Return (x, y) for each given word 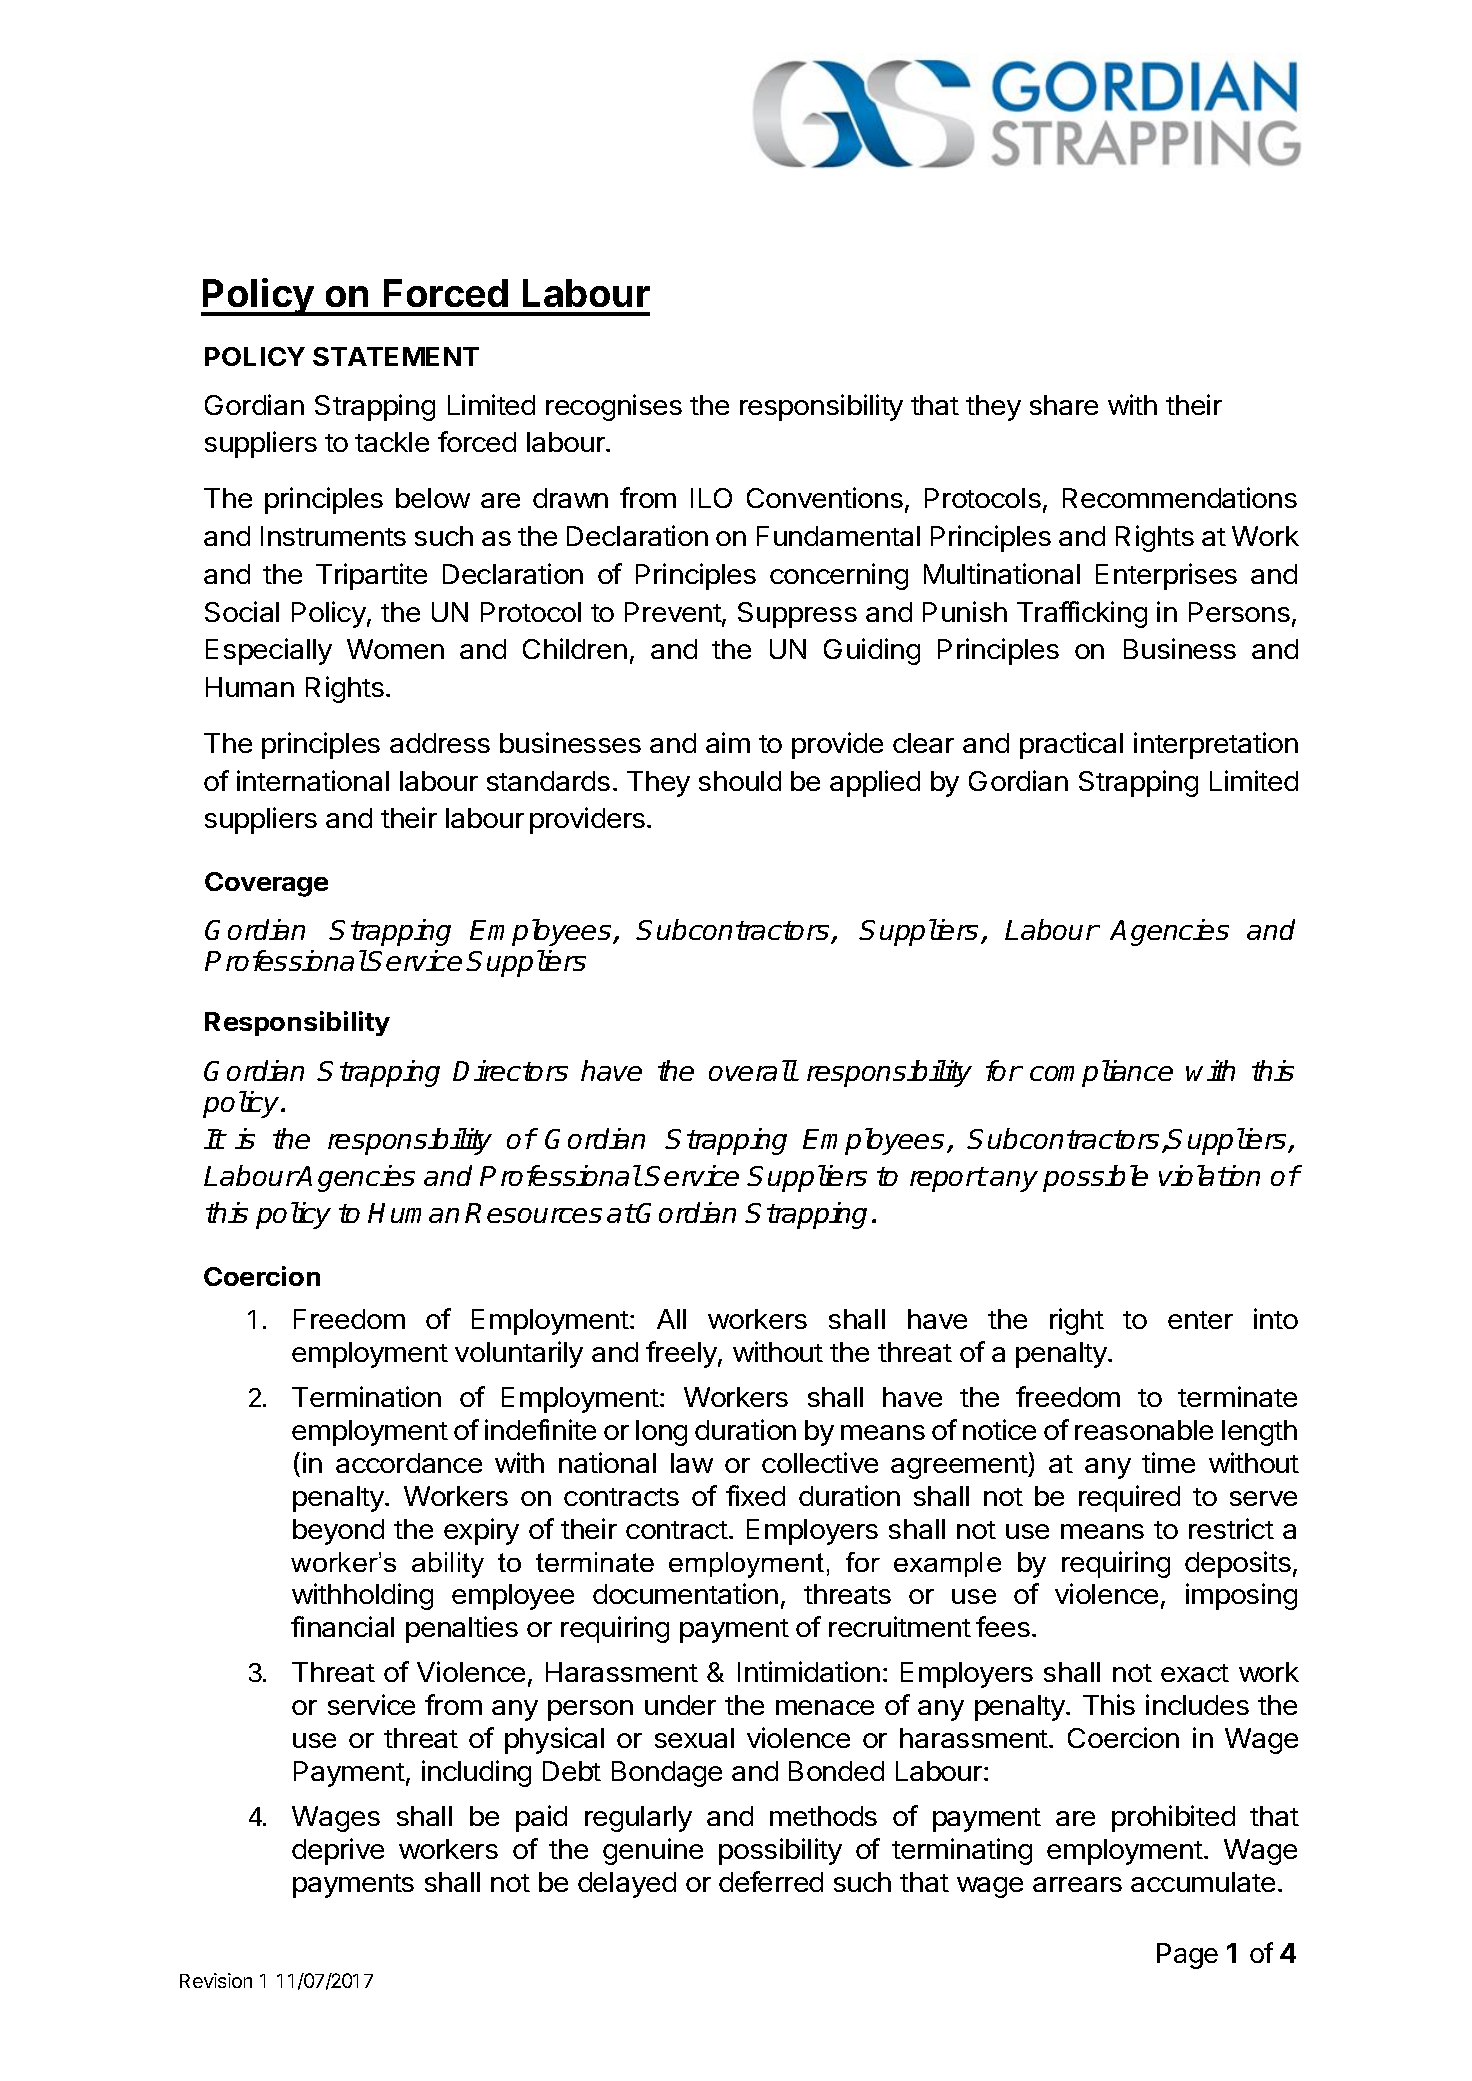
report (948, 1179)
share (1064, 405)
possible (1095, 1178)
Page (1187, 1956)
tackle (392, 442)
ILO (711, 498)
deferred (771, 1881)
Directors (510, 1070)
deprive (338, 1851)
